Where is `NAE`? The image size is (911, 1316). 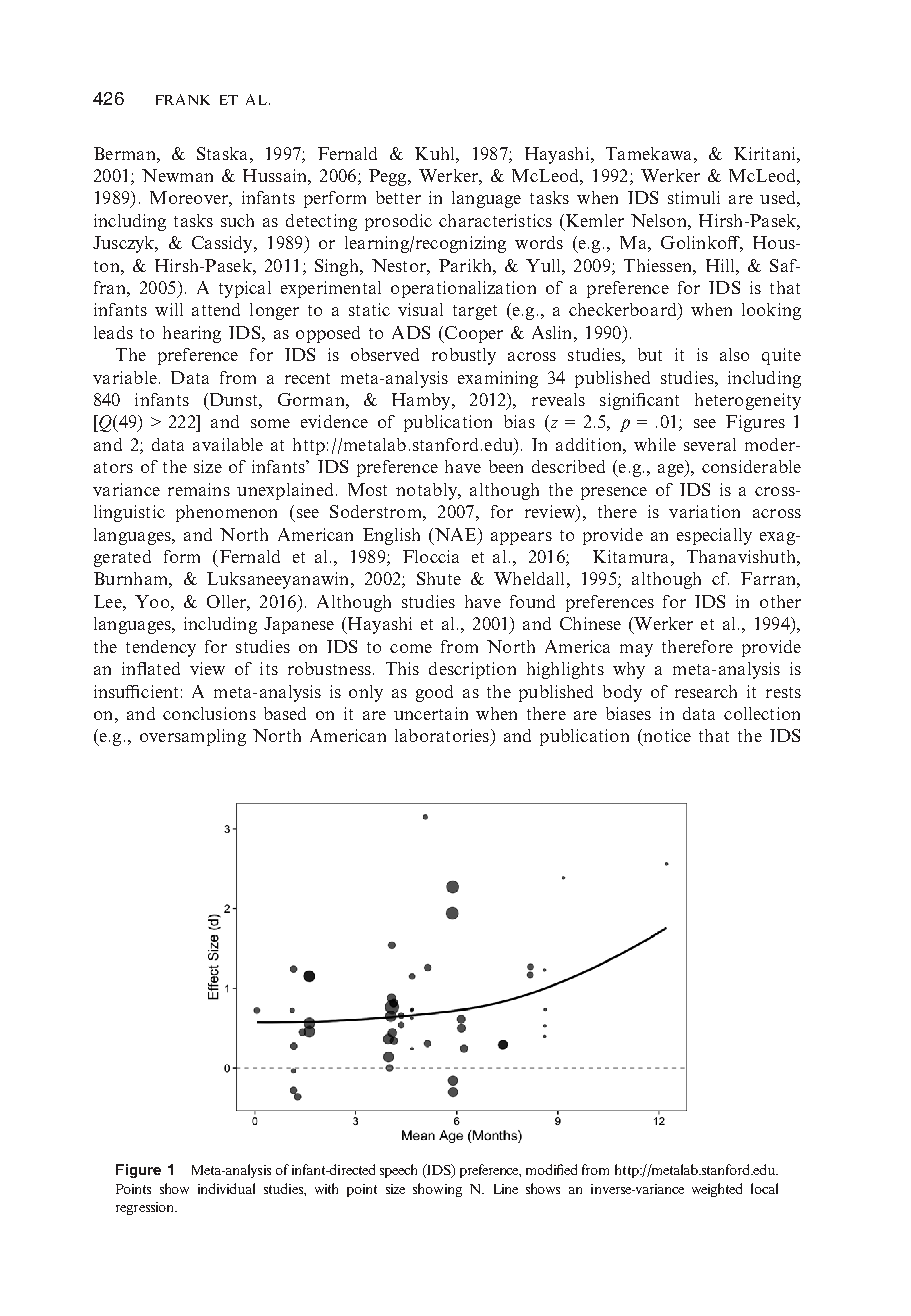
NAE is located at coordinates (455, 534).
